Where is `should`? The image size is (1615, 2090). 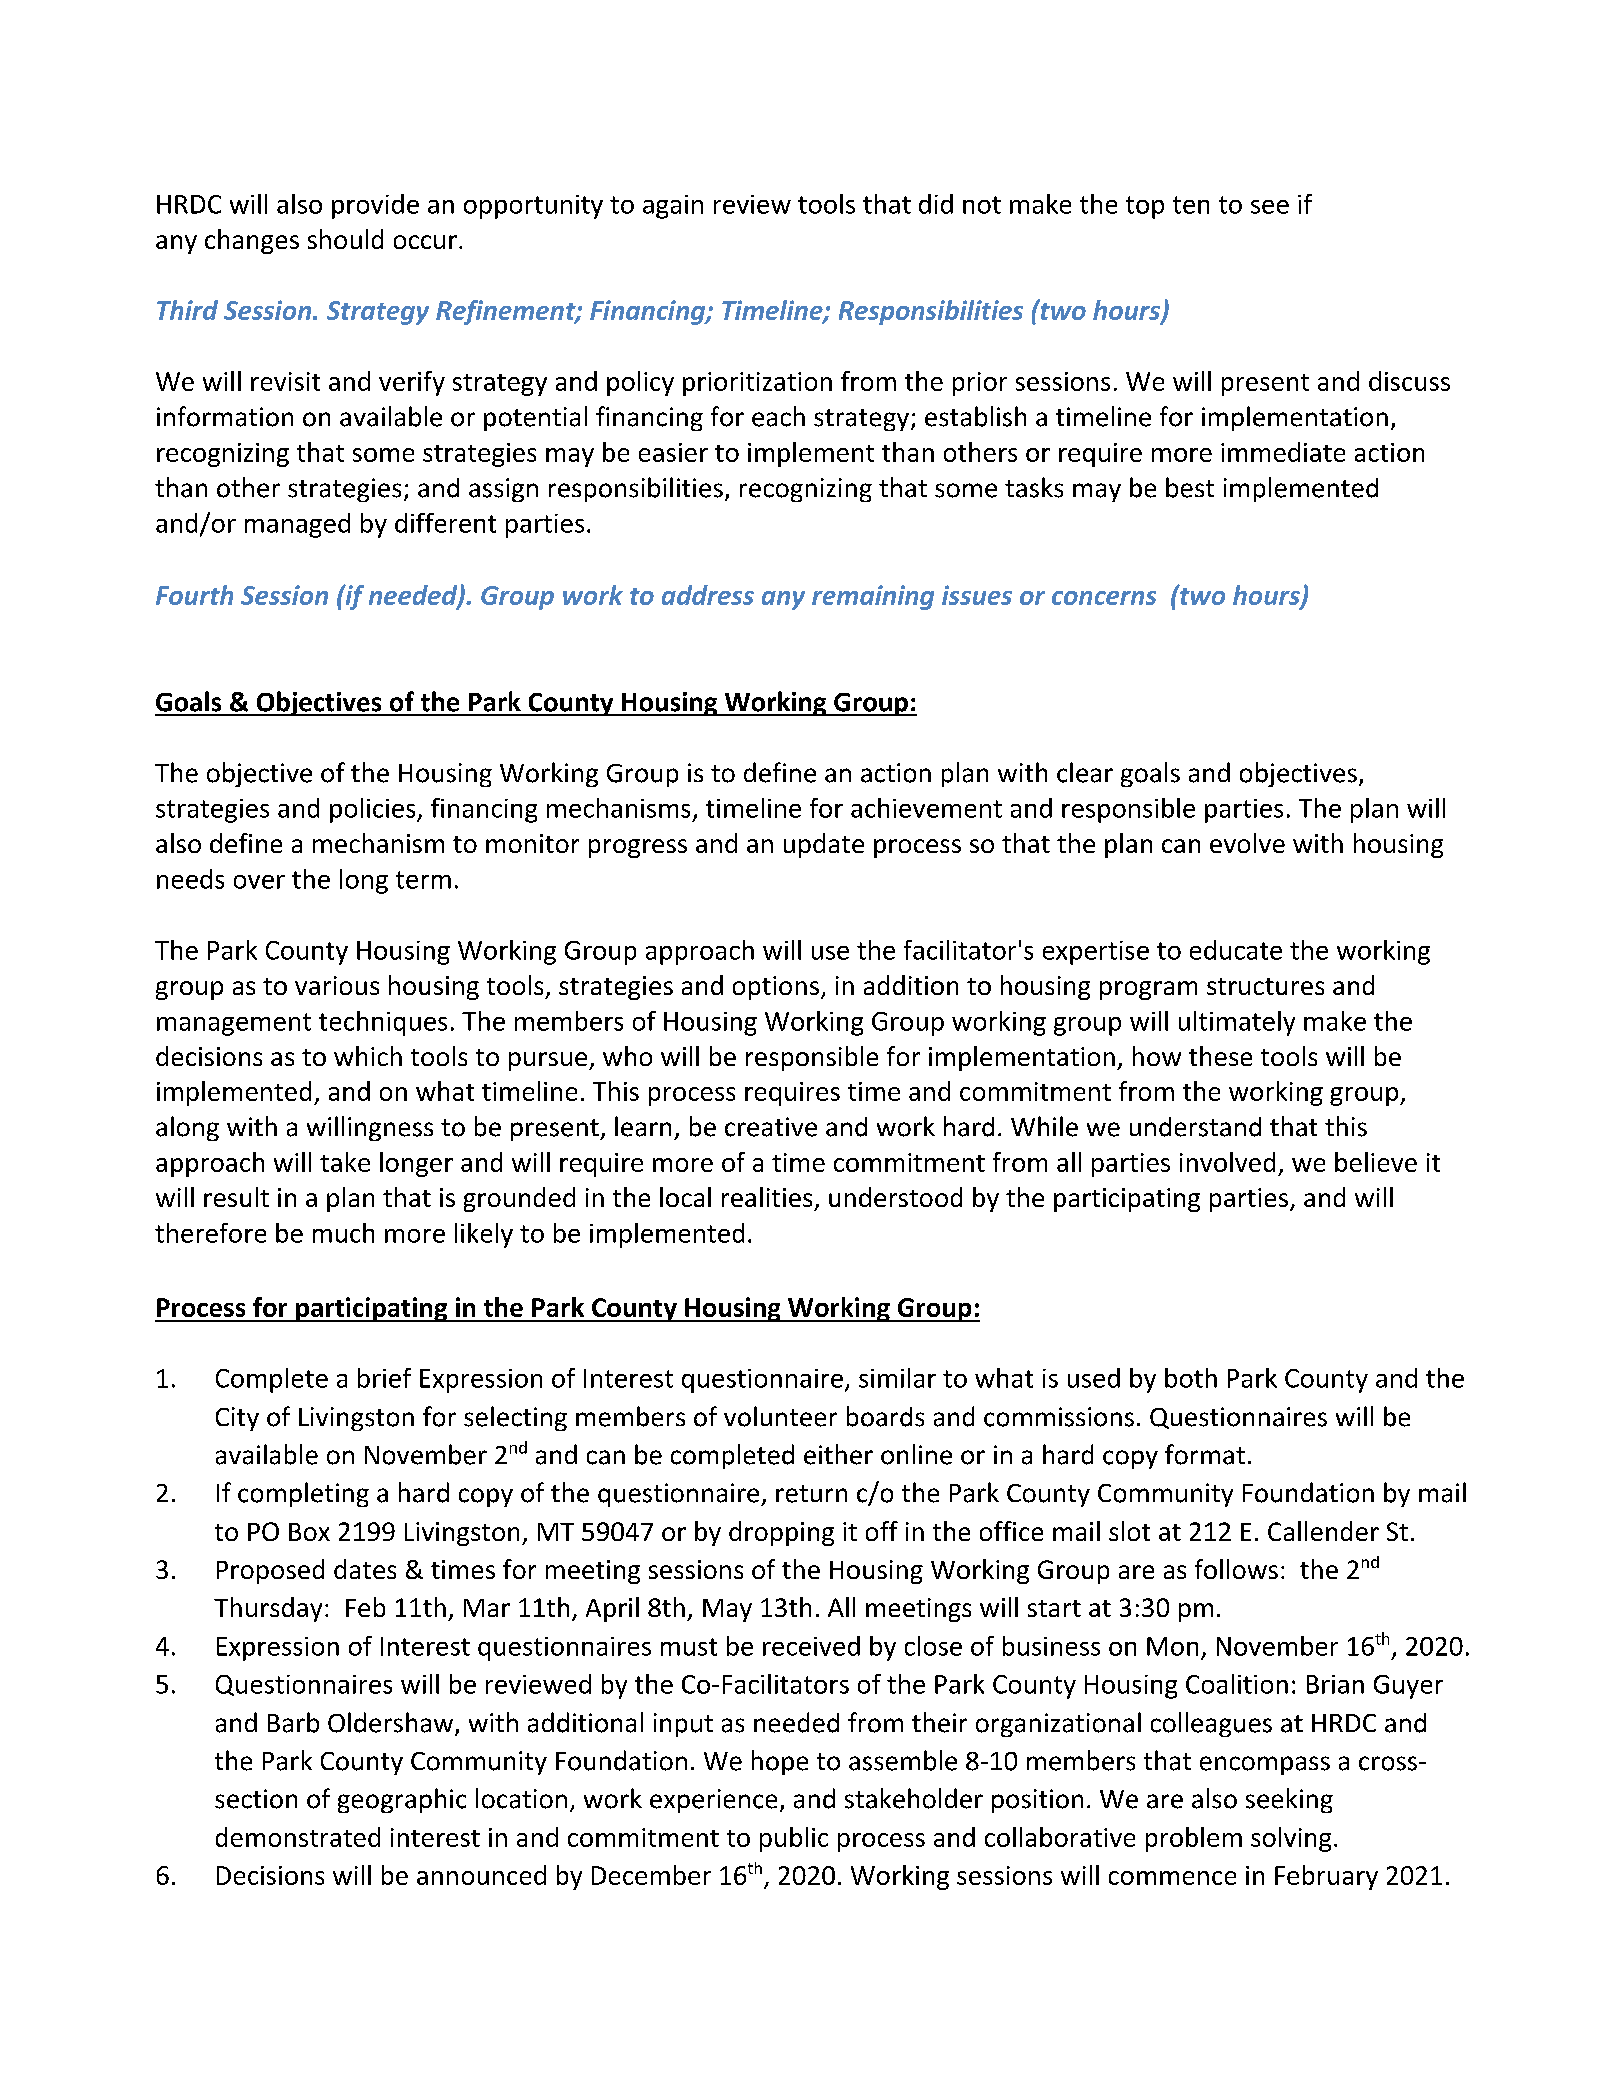 should is located at coordinates (345, 239).
